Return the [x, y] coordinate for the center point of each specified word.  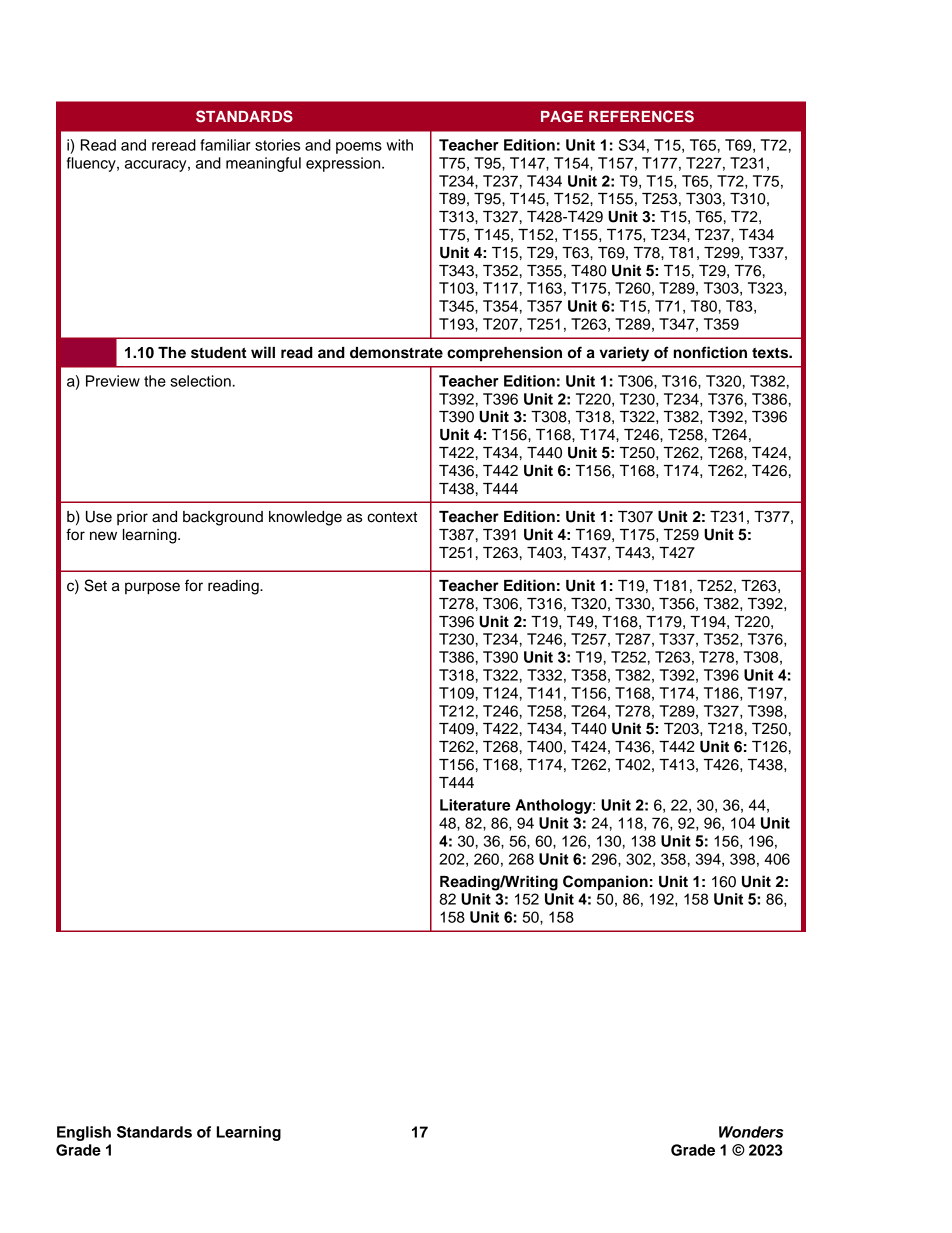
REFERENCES [641, 116]
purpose [152, 588]
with [399, 145]
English [84, 1133]
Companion [605, 883]
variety [624, 354]
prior [132, 518]
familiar [225, 145]
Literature [475, 805]
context [392, 517]
